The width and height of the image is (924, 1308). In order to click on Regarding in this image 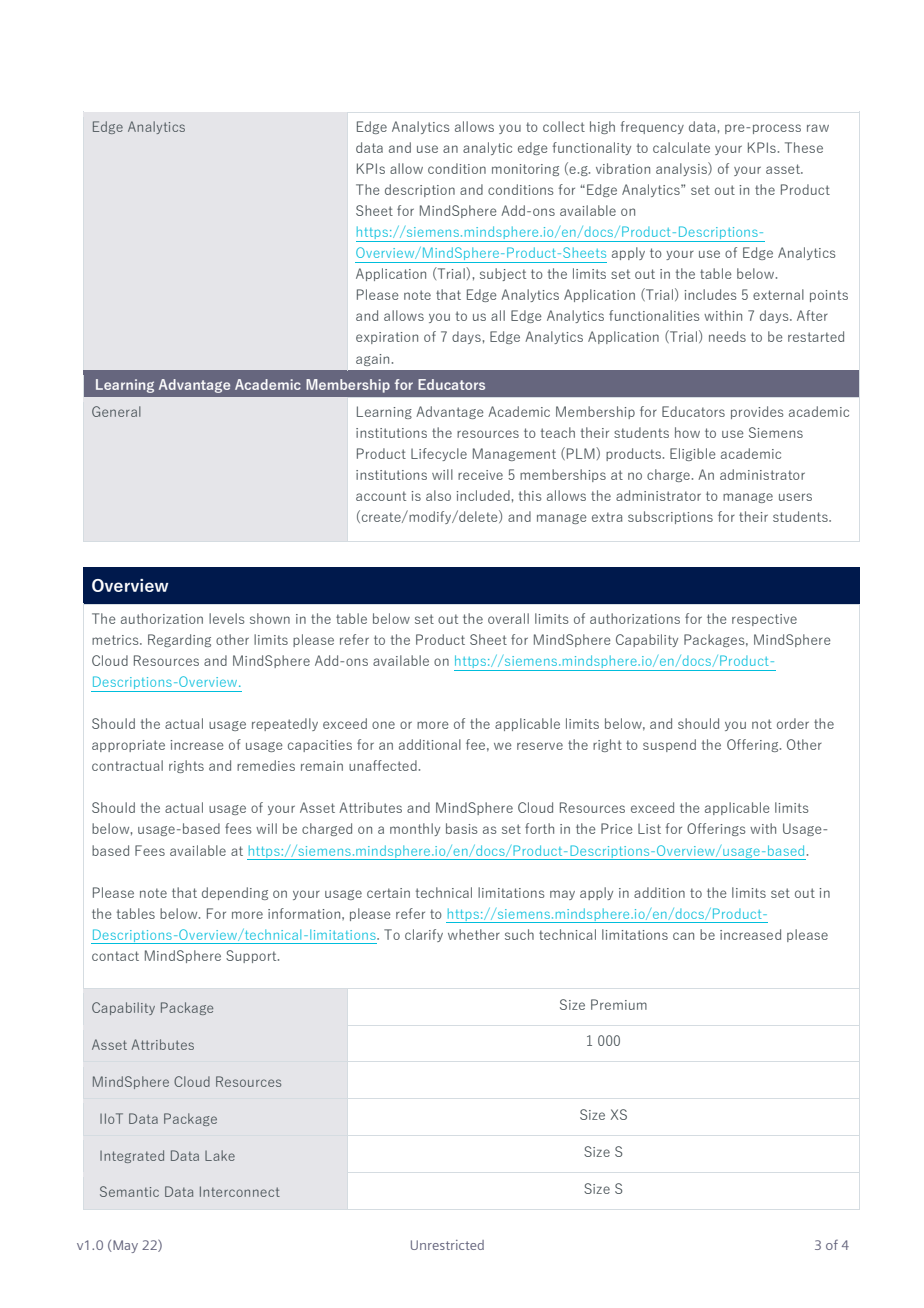, I will do `click(179, 640)`.
